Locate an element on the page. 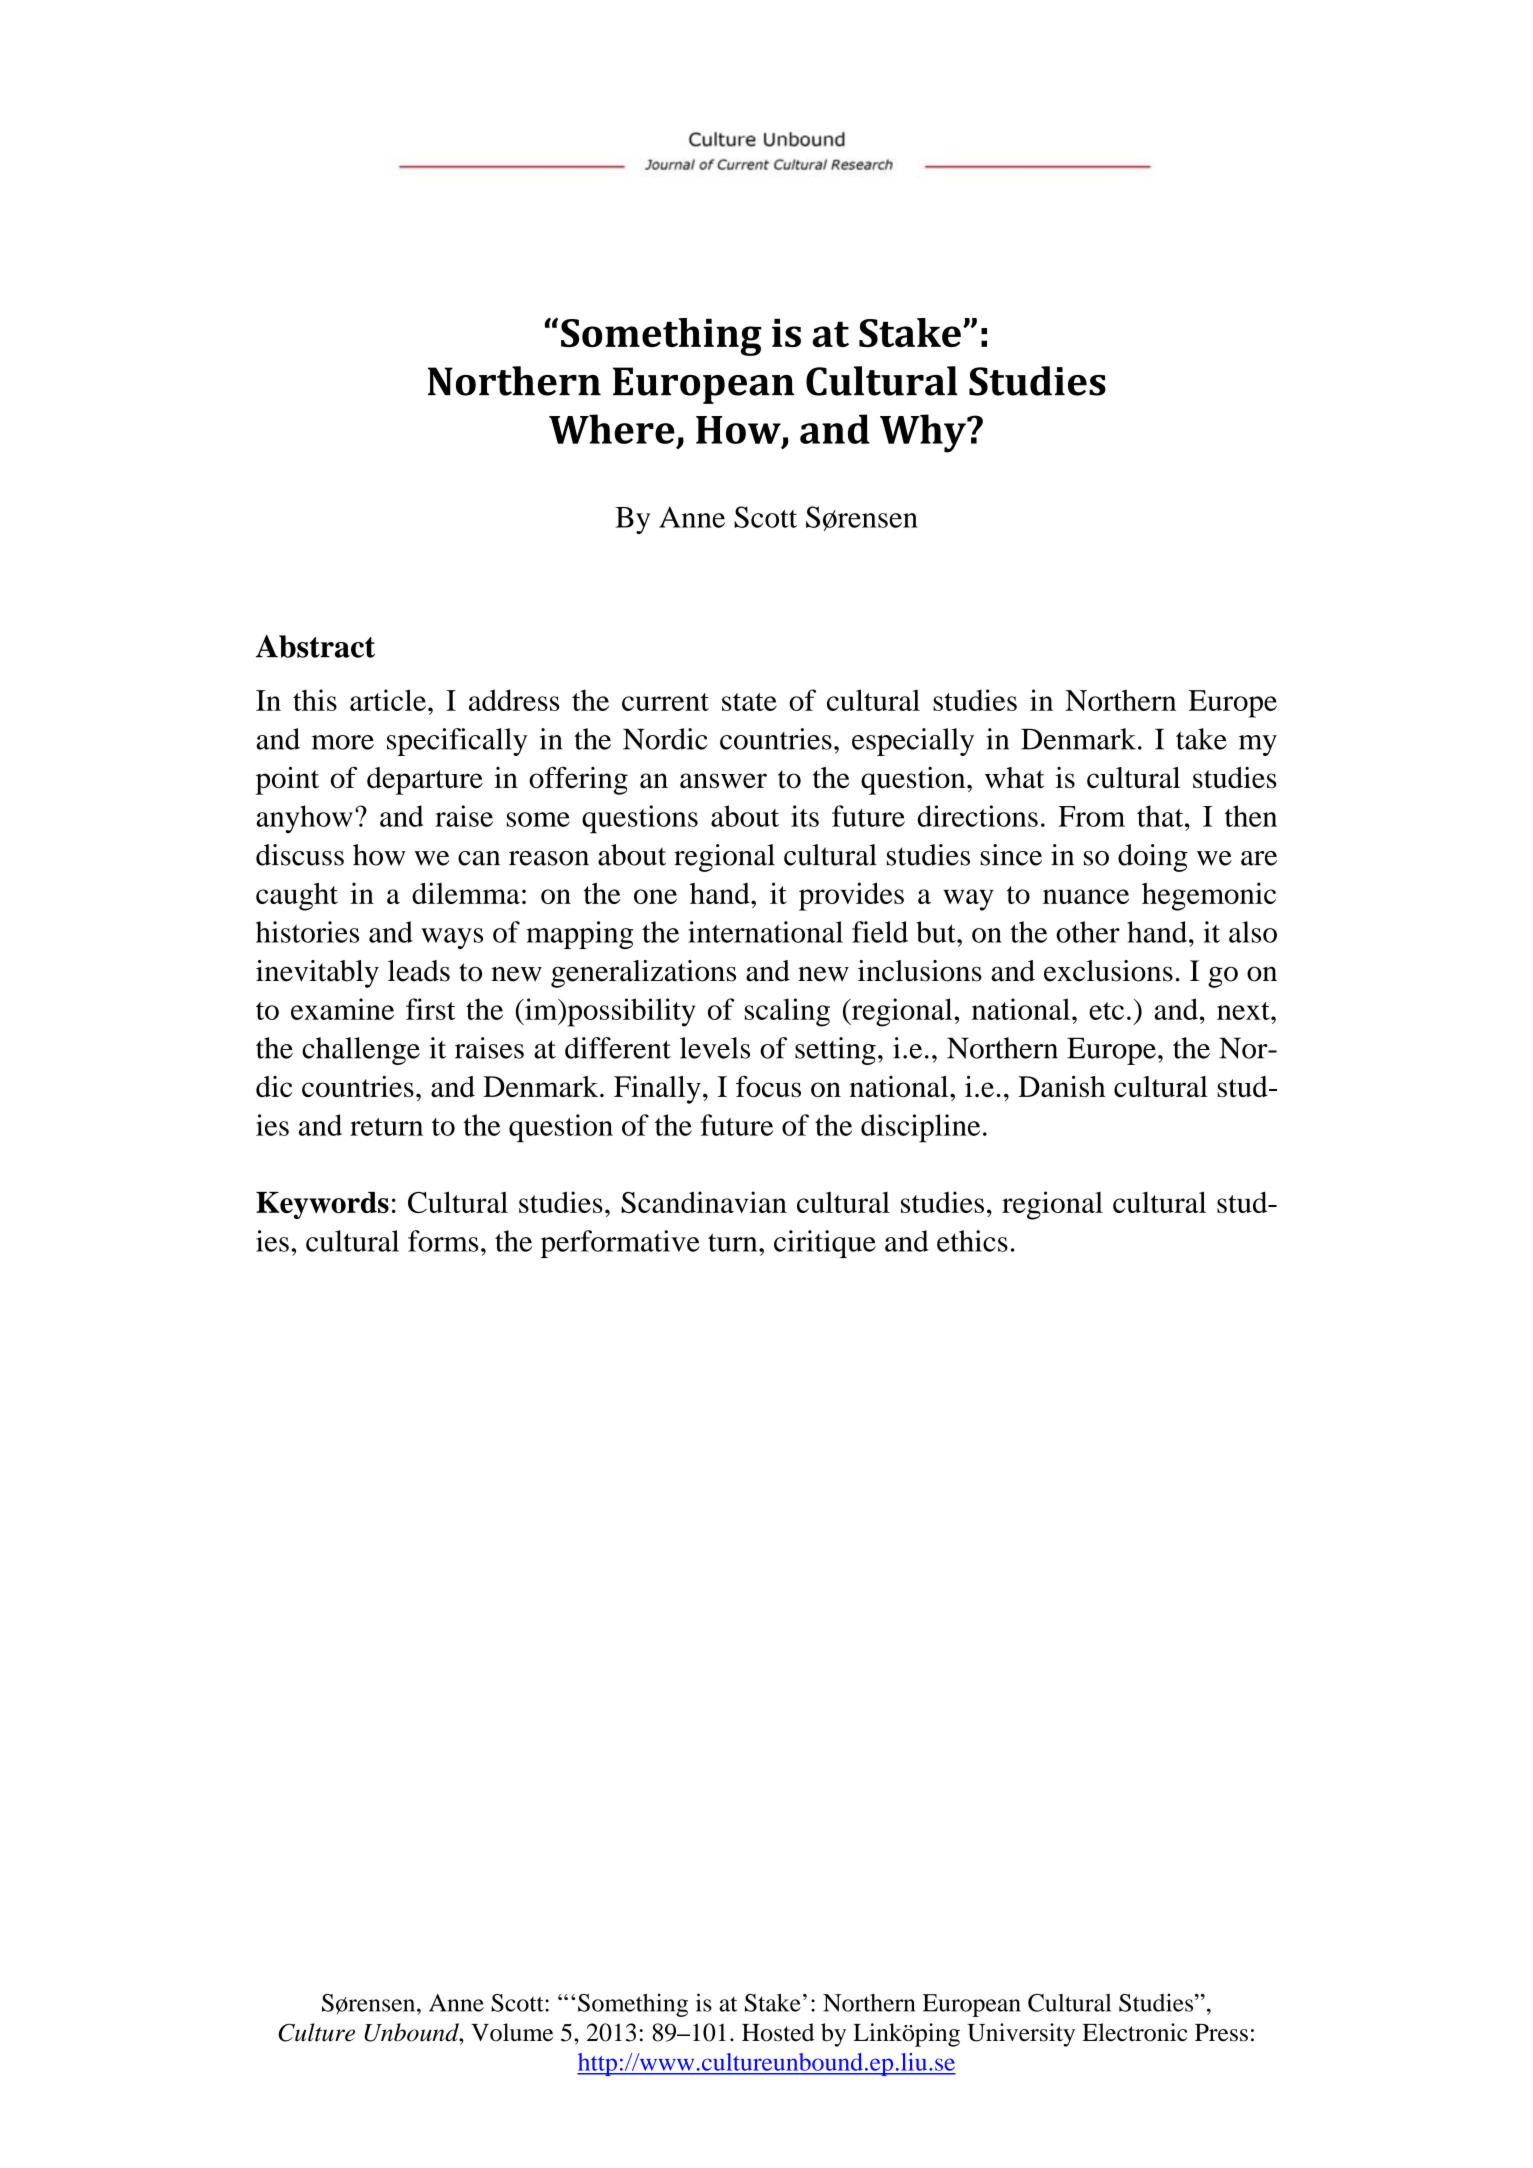 This image has height=2168, width=1533. University is located at coordinates (1021, 2035).
